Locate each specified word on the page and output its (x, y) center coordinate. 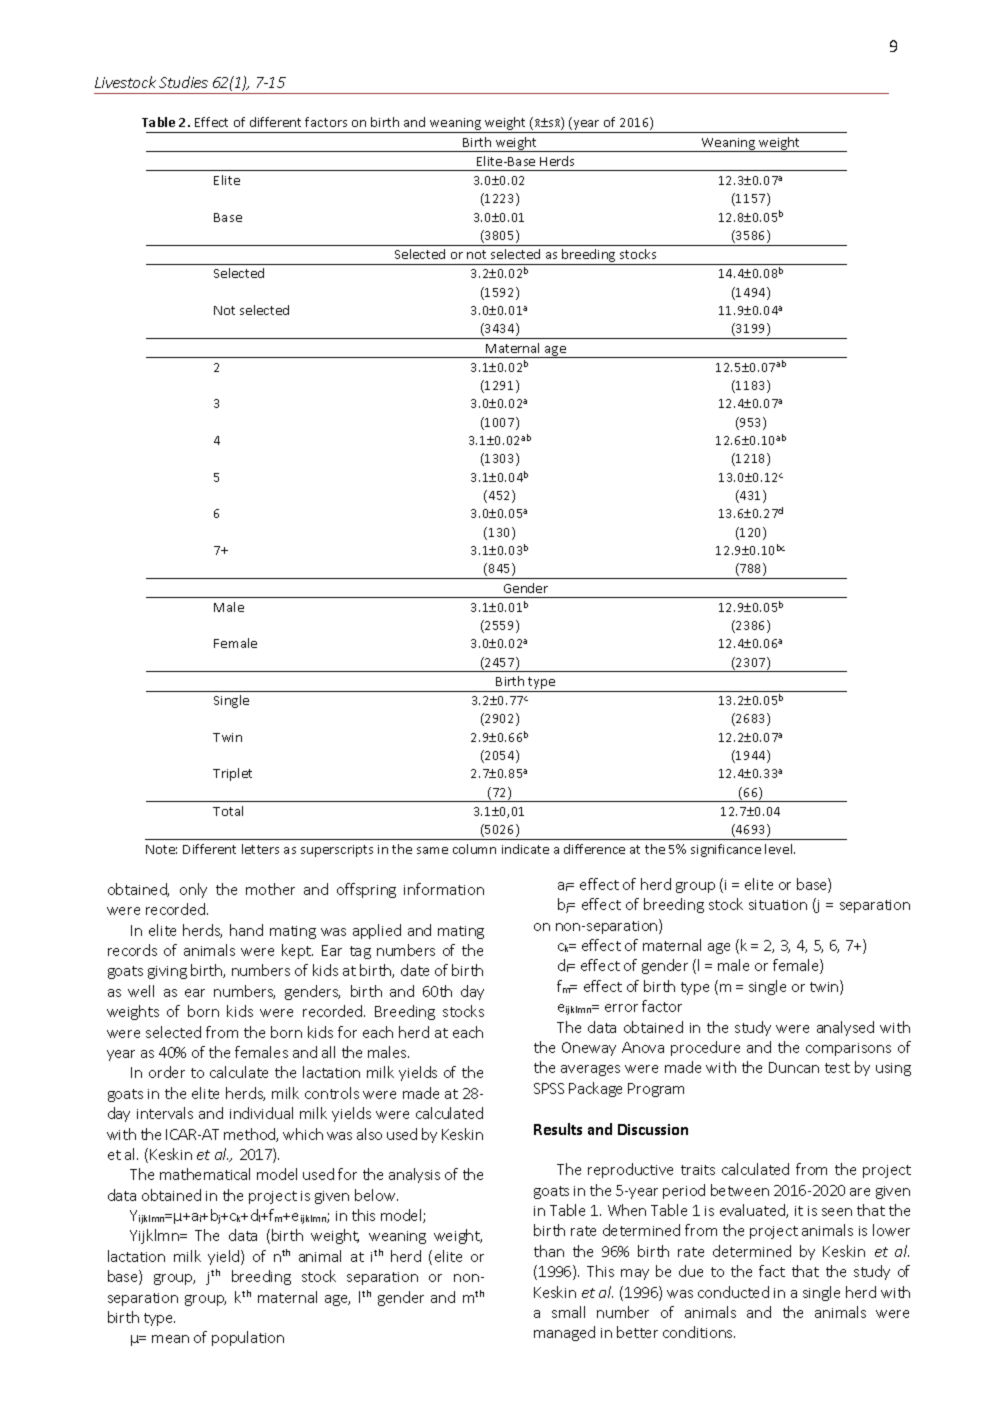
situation (778, 905)
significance (726, 850)
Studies (183, 82)
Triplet (232, 774)
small (568, 1312)
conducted (733, 1292)
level (780, 849)
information (444, 889)
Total (228, 811)
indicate (525, 849)
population (248, 1338)
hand (246, 930)
